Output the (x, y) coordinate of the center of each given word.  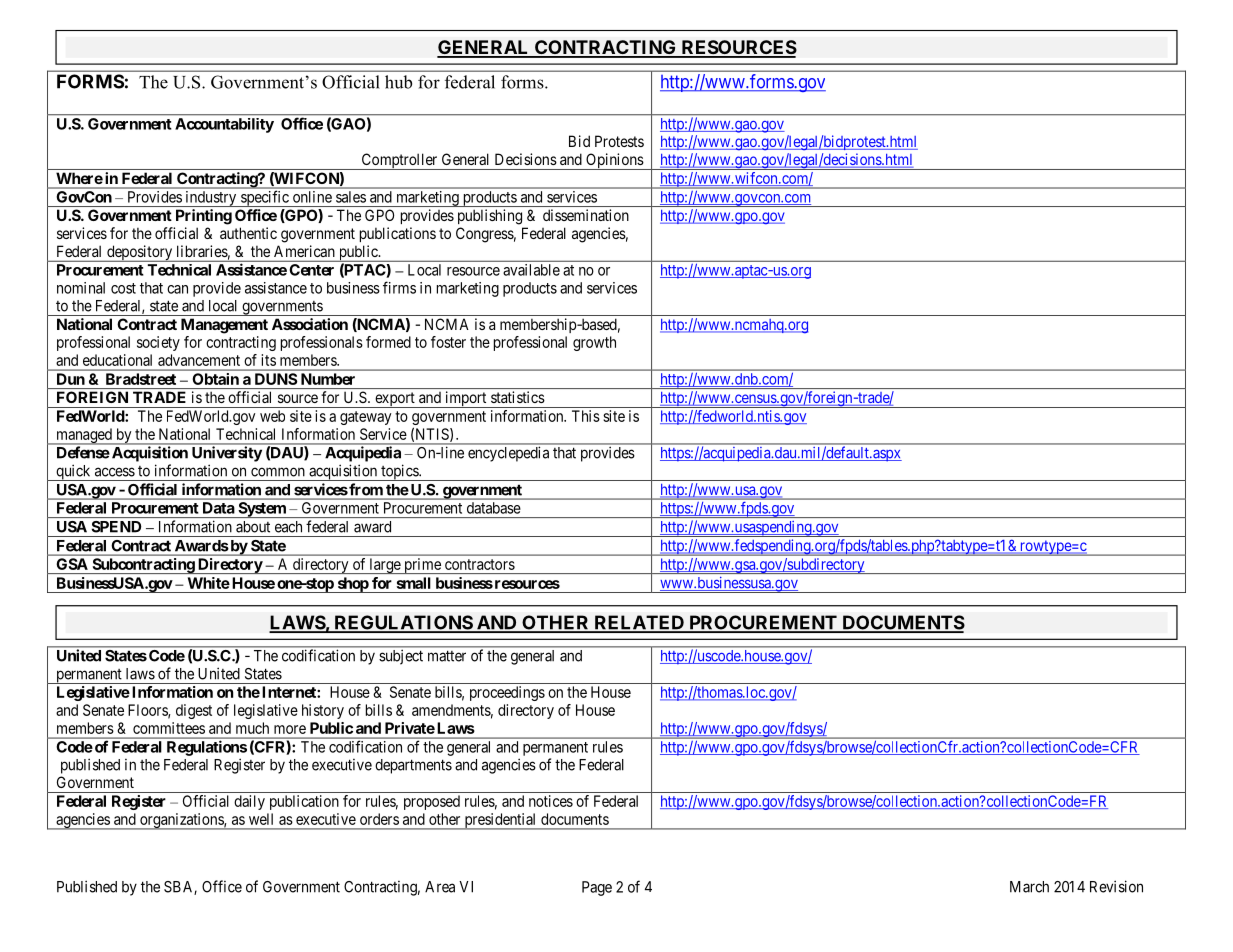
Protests (619, 141)
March (1029, 887)
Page (597, 888)
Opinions (614, 161)
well (261, 819)
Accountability (225, 125)
